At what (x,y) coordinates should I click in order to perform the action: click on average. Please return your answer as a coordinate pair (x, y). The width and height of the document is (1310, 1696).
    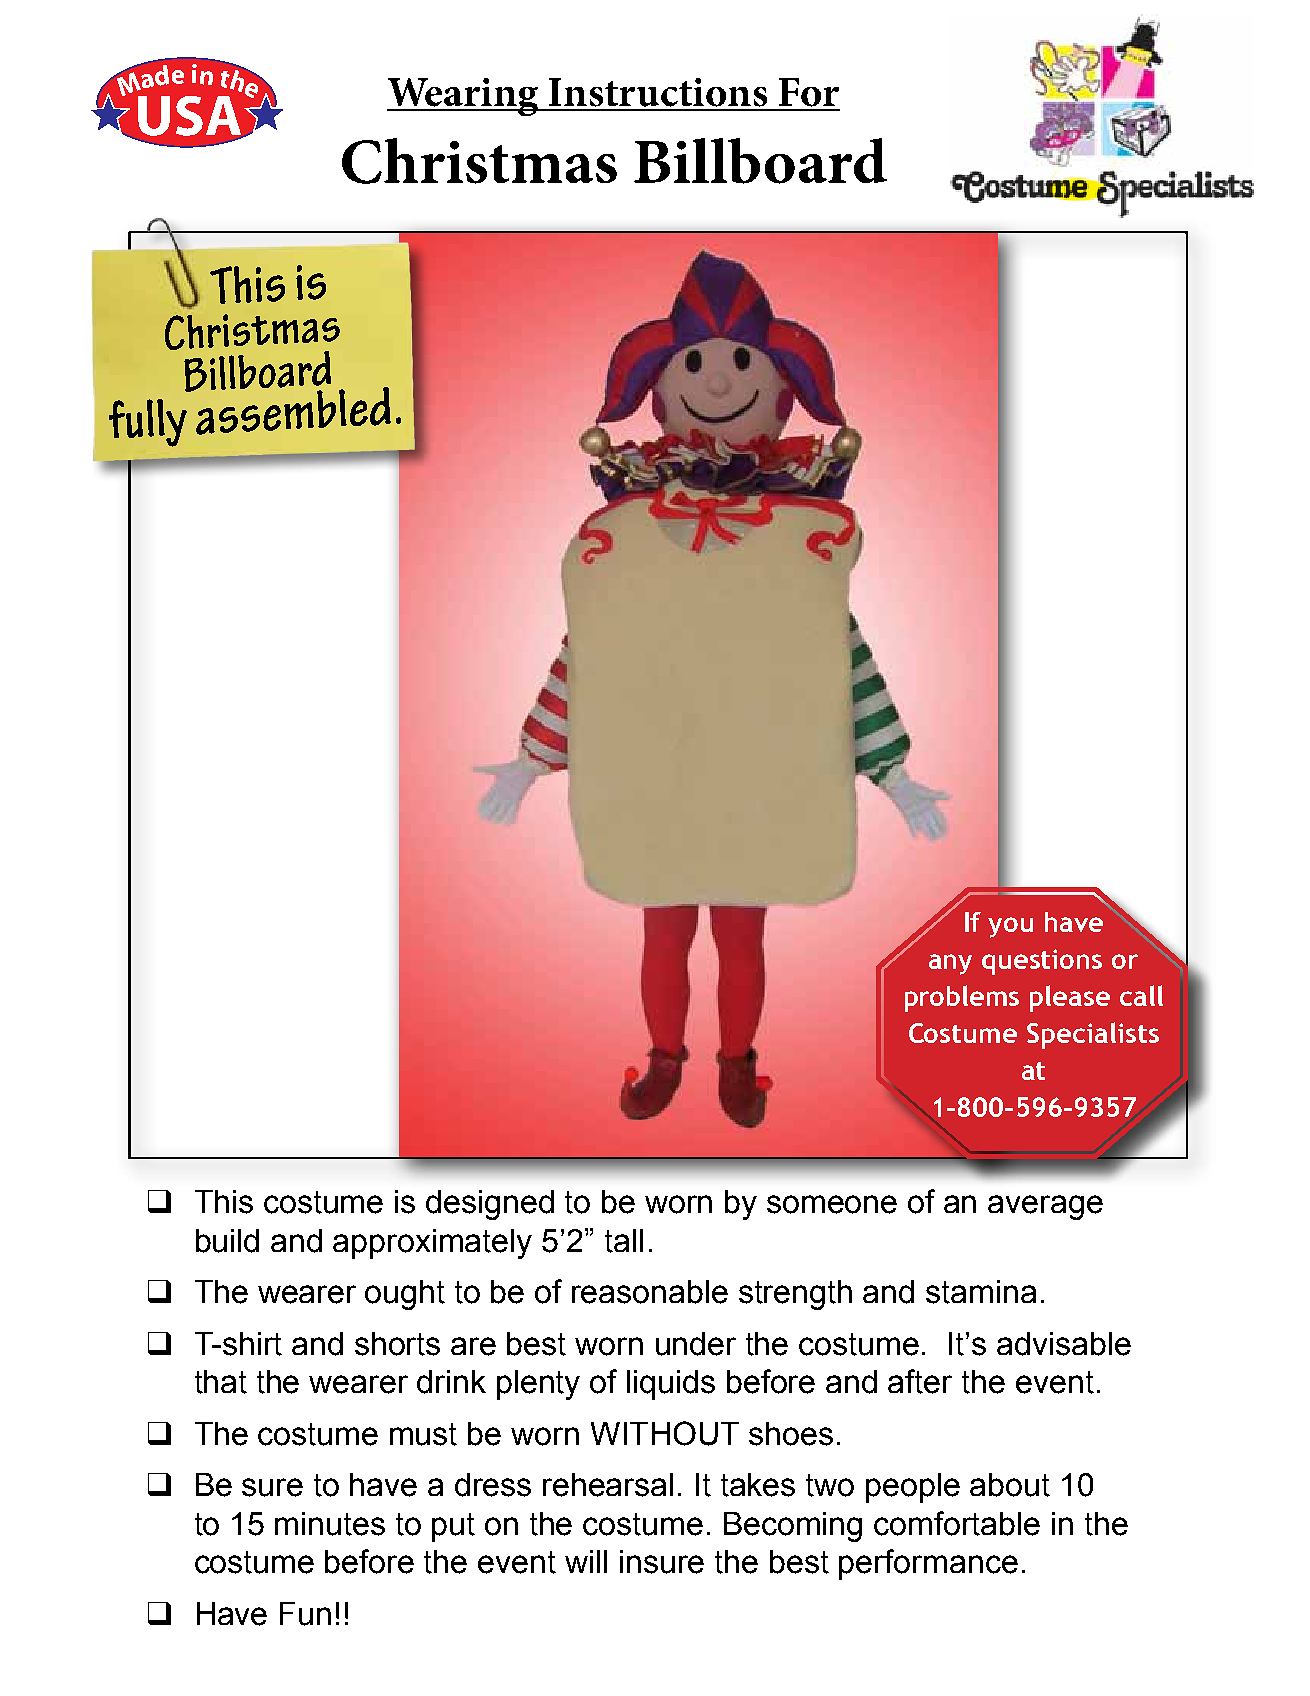
    Looking at the image, I should click on (1045, 1207).
